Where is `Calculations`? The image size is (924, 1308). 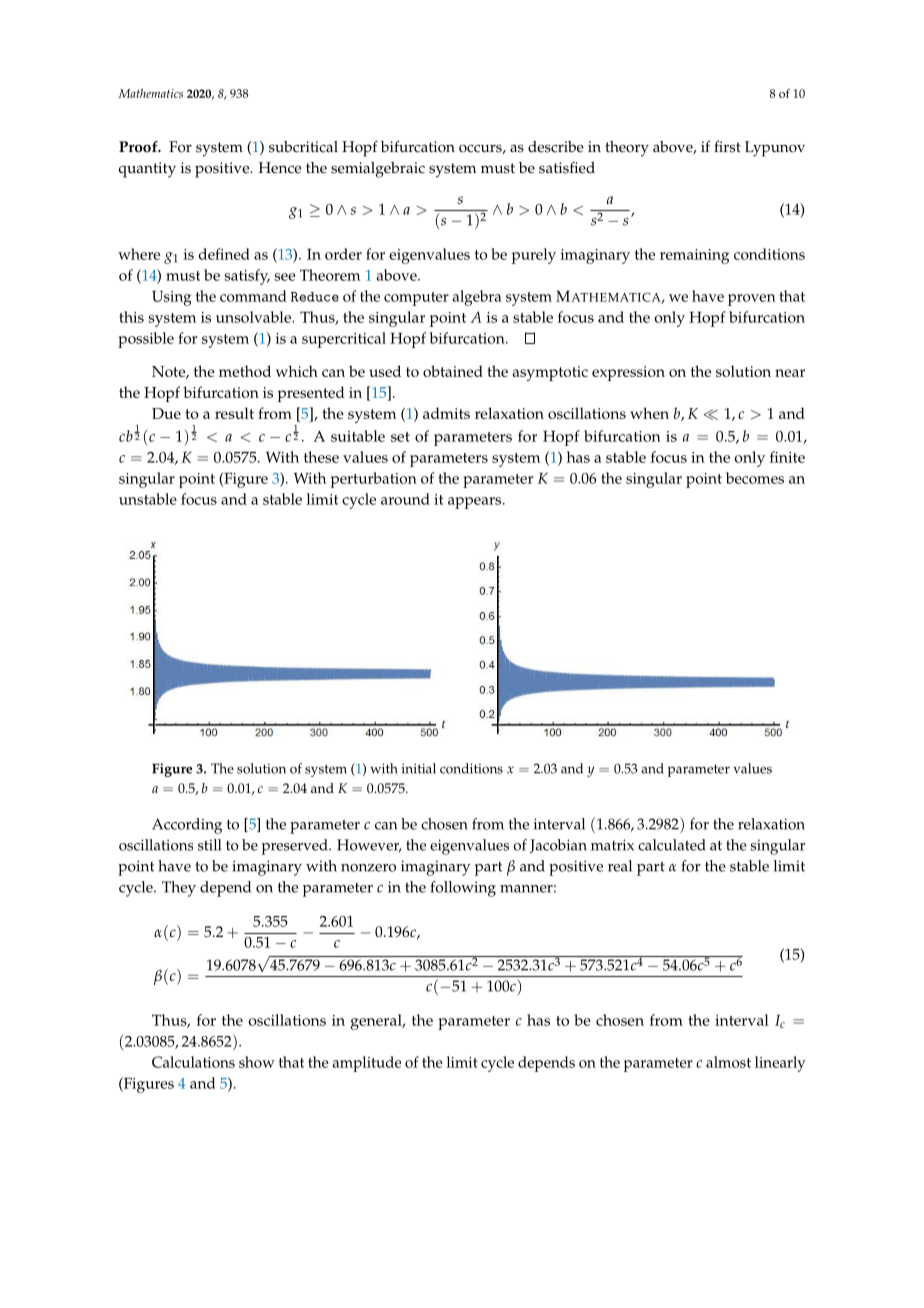 Calculations is located at coordinates (193, 1062).
